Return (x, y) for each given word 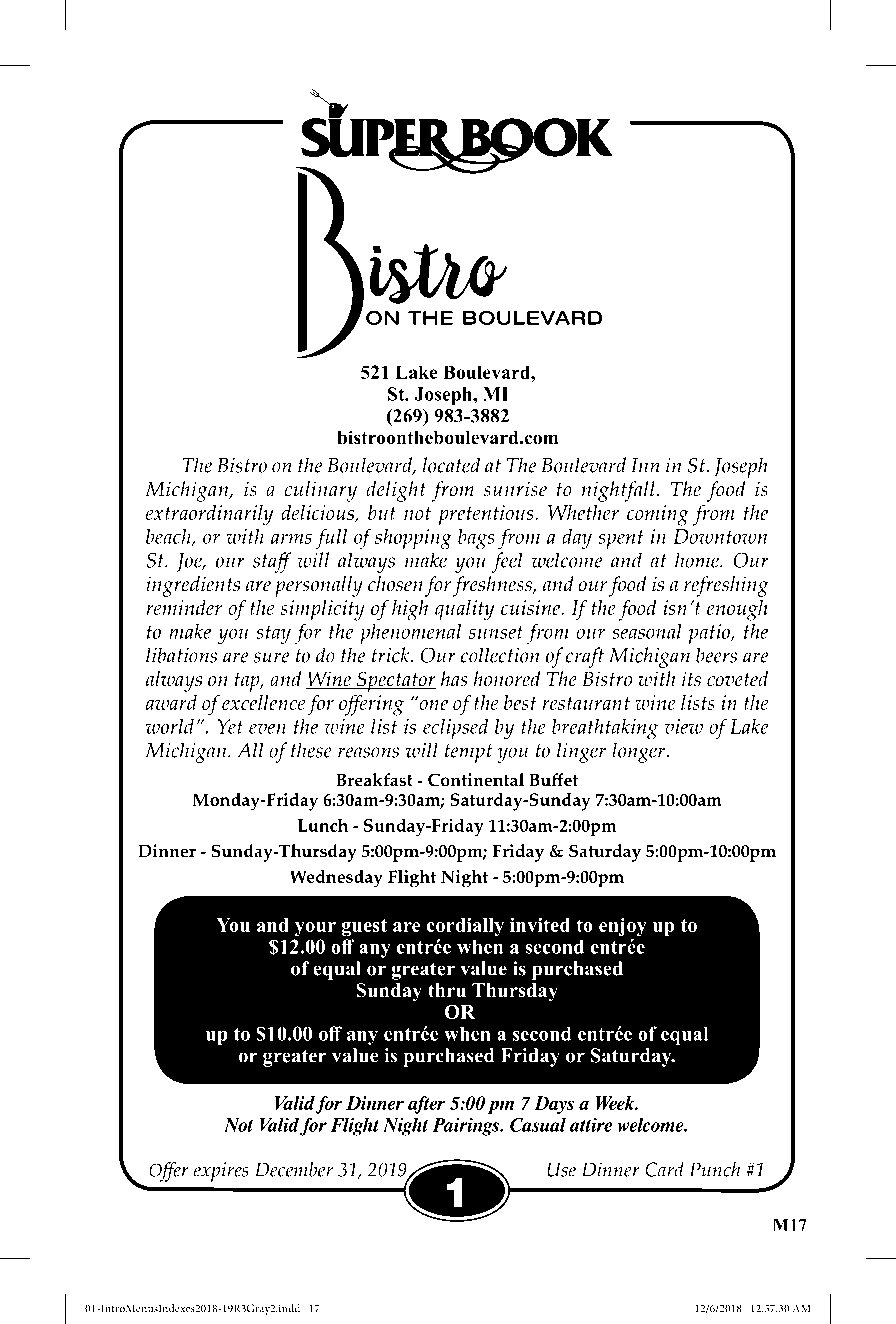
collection (500, 655)
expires (221, 1172)
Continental (476, 780)
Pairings (467, 1127)
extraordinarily (210, 515)
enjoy (623, 926)
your (315, 929)
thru (447, 990)
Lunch (322, 825)
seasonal (647, 631)
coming (658, 515)
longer (640, 752)
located (451, 465)
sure (271, 657)
